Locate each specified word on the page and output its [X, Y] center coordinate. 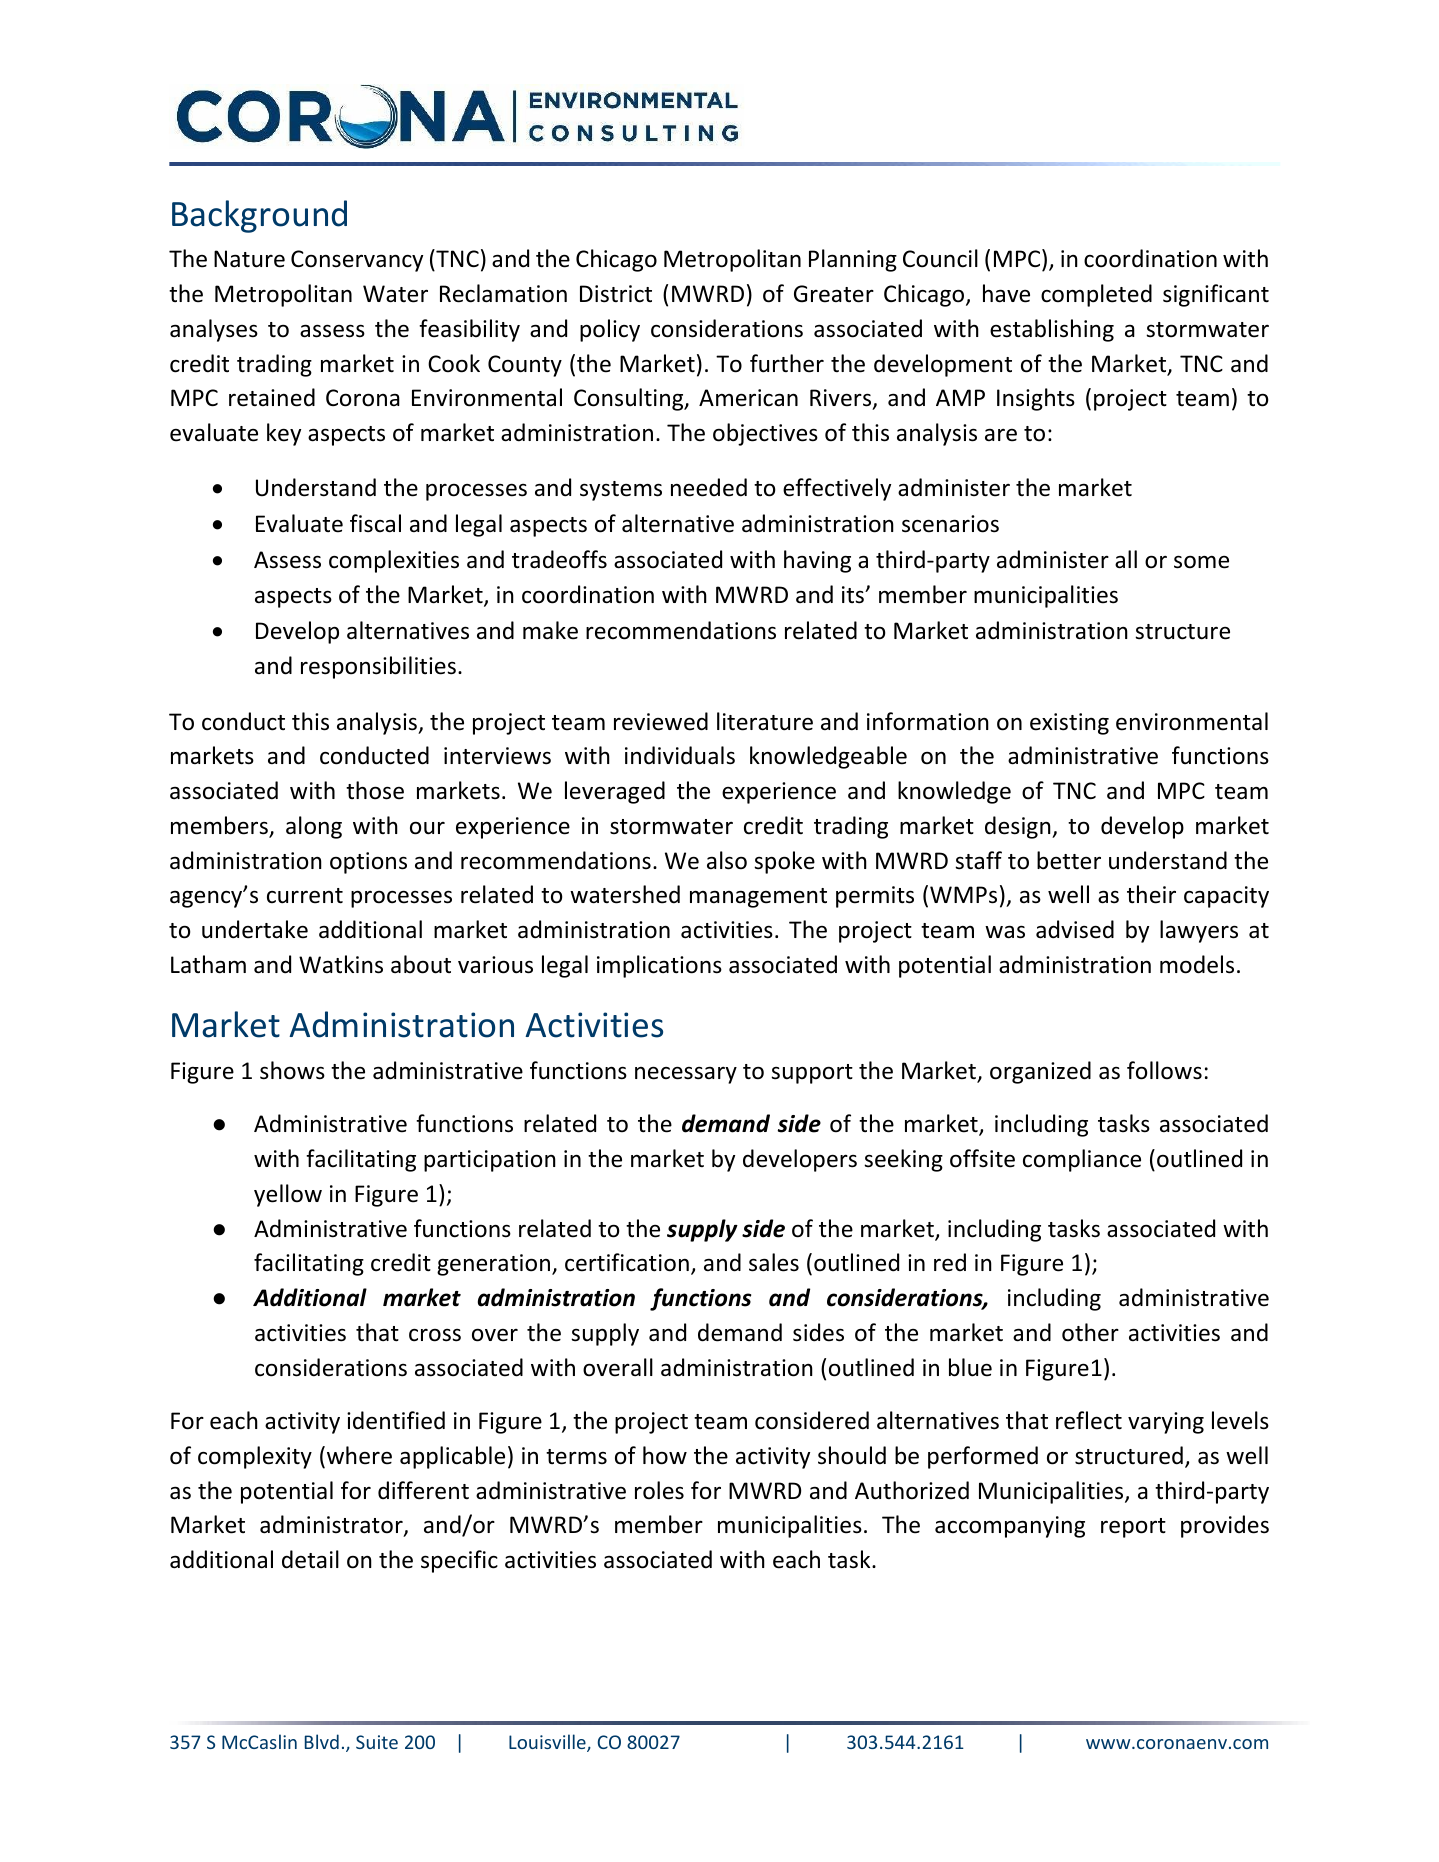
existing [1069, 724]
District [616, 294]
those [375, 790]
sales [774, 1262]
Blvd [322, 1741]
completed [1096, 295]
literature [765, 721]
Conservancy [357, 261]
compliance [1082, 1160]
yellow [288, 1195]
